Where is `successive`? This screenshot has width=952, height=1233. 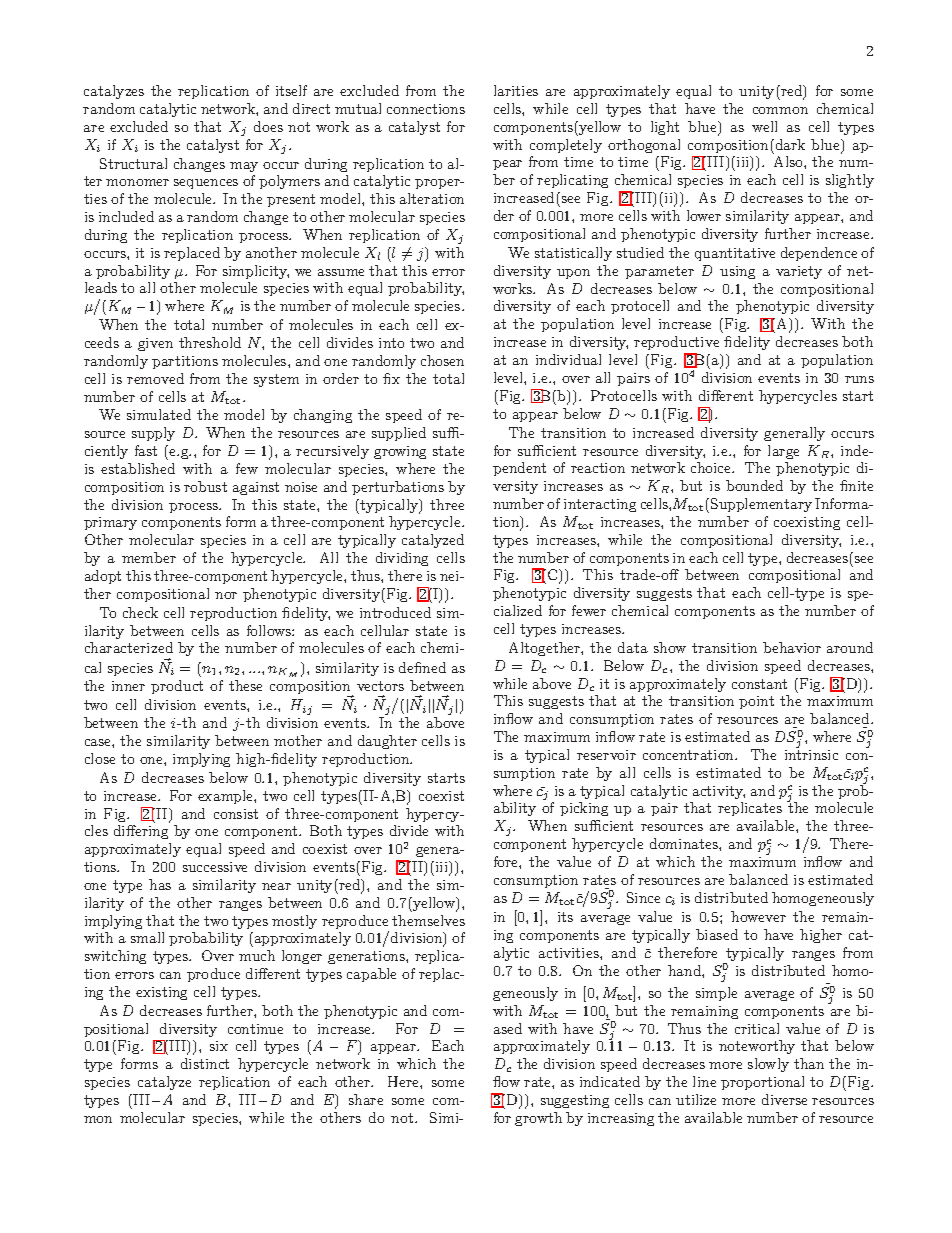
successive is located at coordinates (215, 867).
